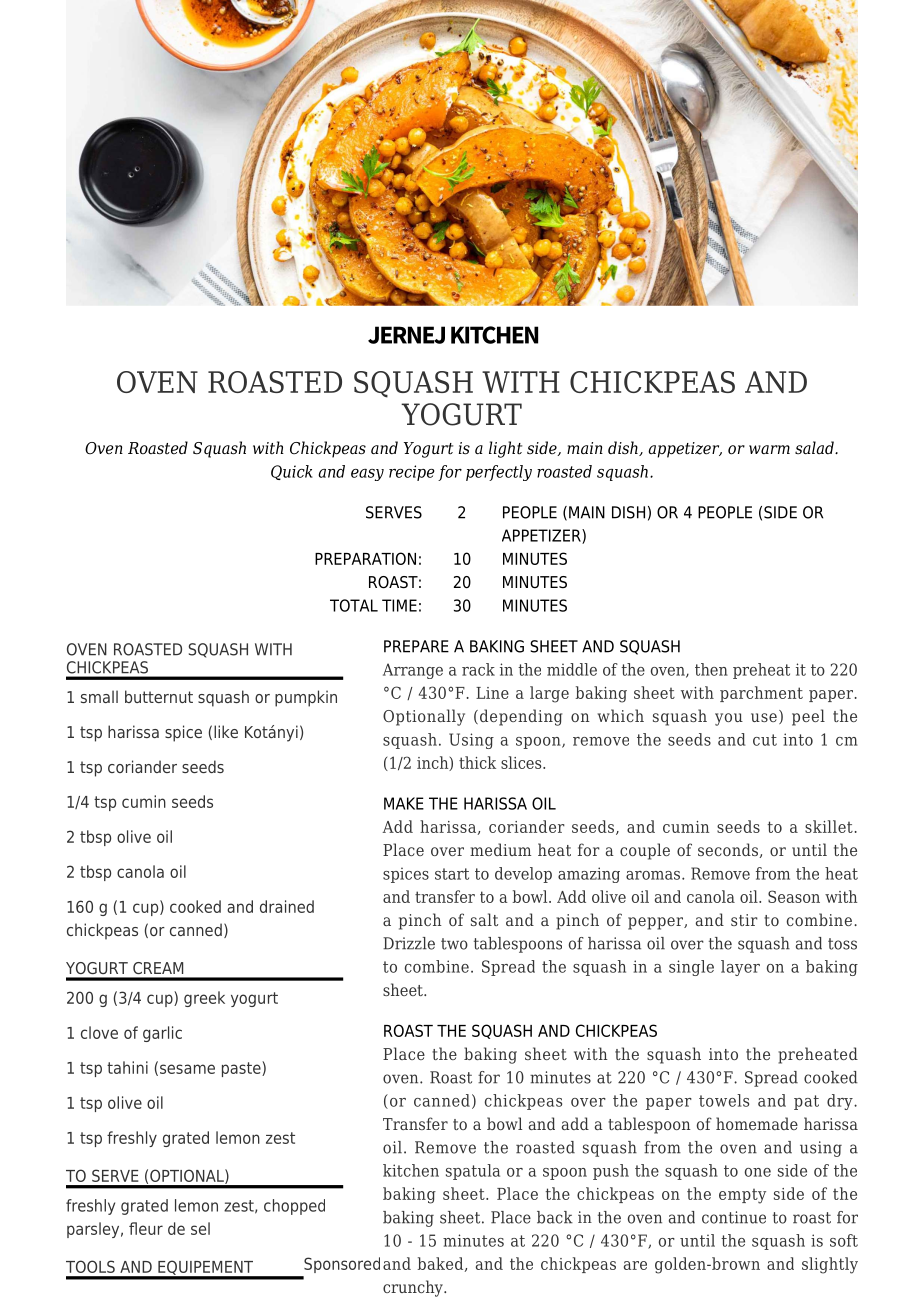 This document has height=1308, width=924. I want to click on perfectly, so click(499, 473).
